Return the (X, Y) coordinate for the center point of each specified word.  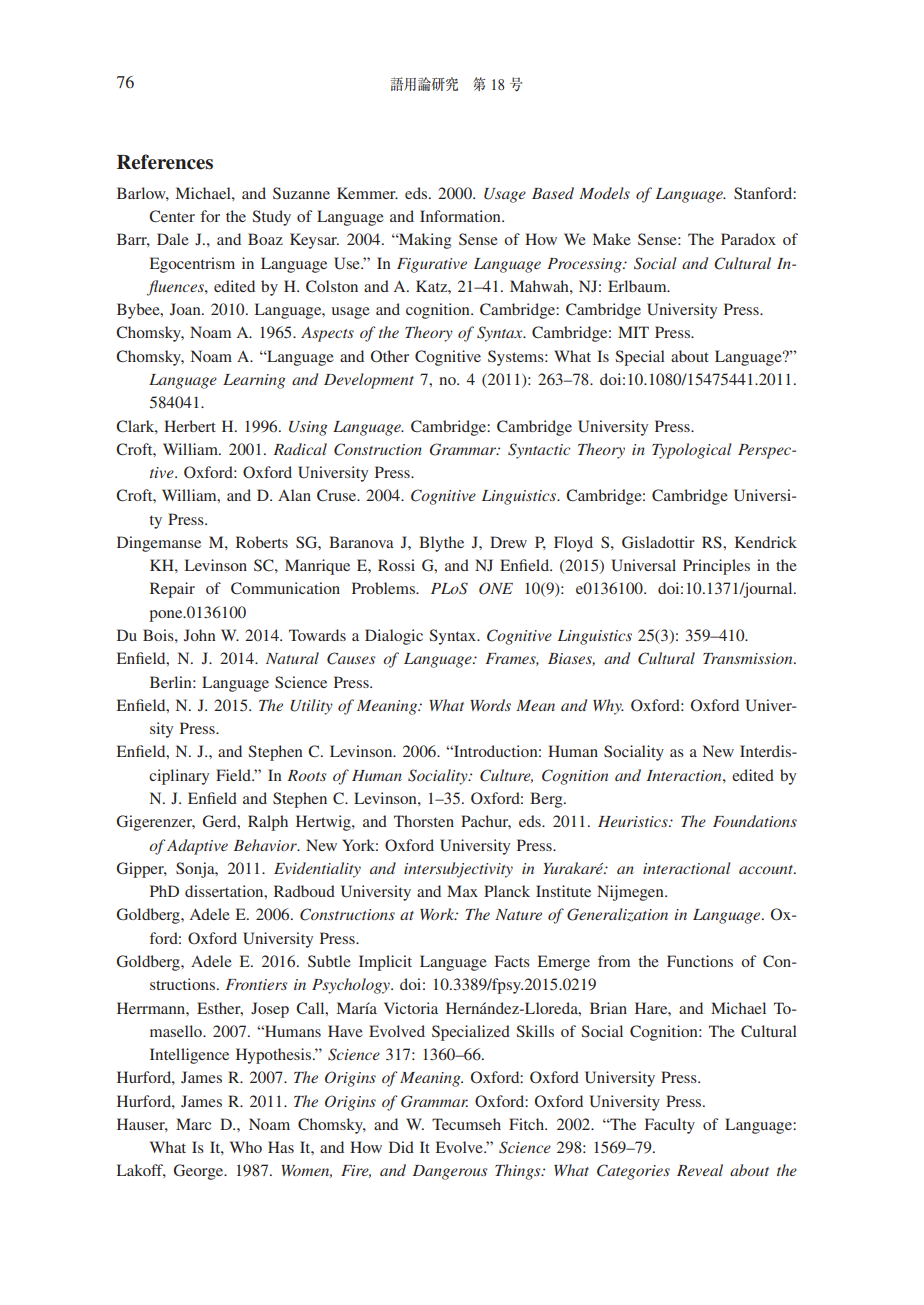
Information (461, 216)
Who (246, 1147)
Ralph (268, 823)
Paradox (748, 239)
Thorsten (424, 821)
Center (172, 216)
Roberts (262, 542)
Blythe (441, 544)
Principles (716, 567)
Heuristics (634, 821)
